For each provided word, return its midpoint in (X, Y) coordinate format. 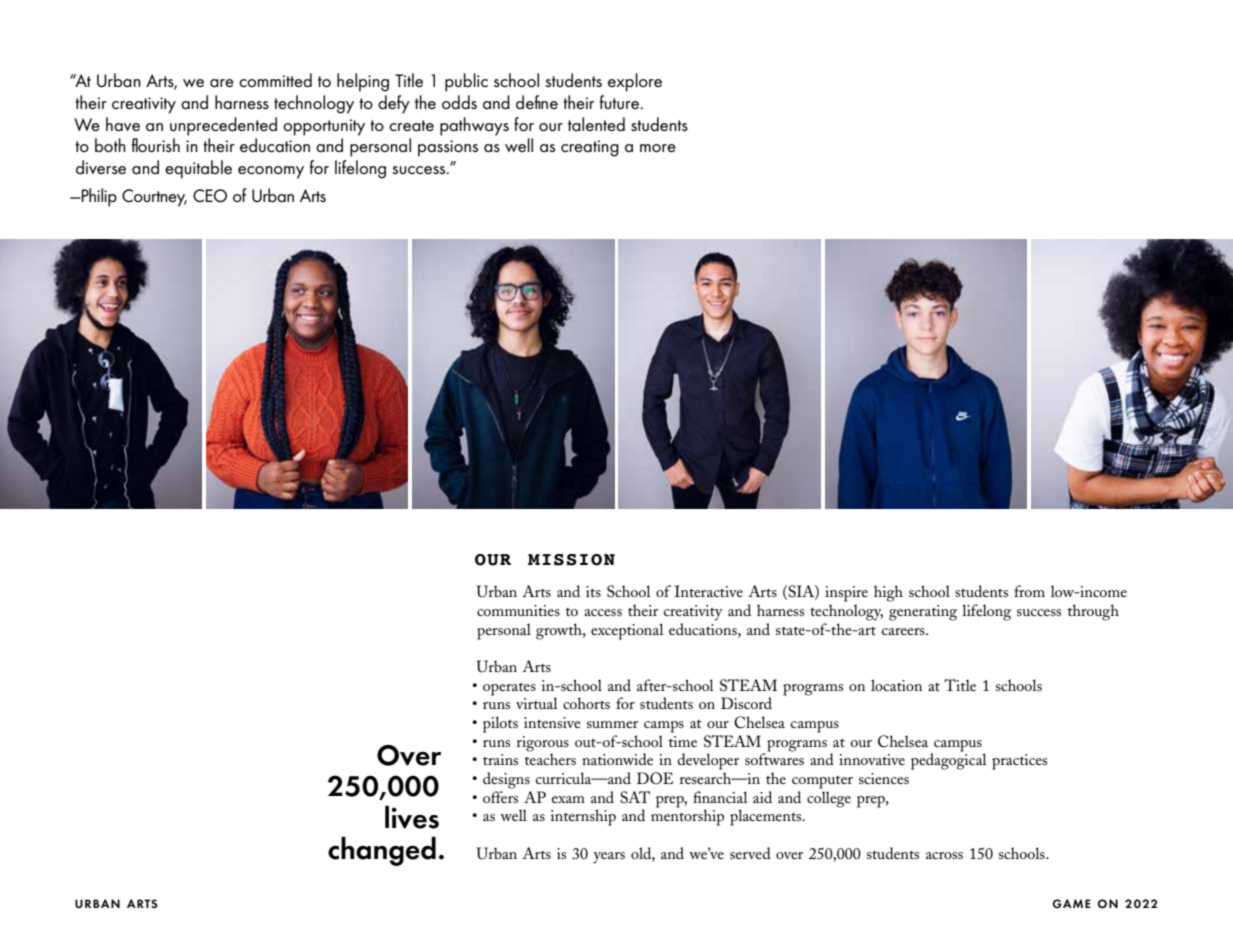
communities (518, 610)
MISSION (571, 560)
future (619, 102)
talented (596, 124)
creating (590, 148)
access (603, 612)
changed (382, 851)
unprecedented (223, 126)
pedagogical (949, 760)
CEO (210, 196)
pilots (500, 724)
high (888, 593)
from (1029, 591)
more (658, 148)
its (593, 591)
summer (612, 724)
